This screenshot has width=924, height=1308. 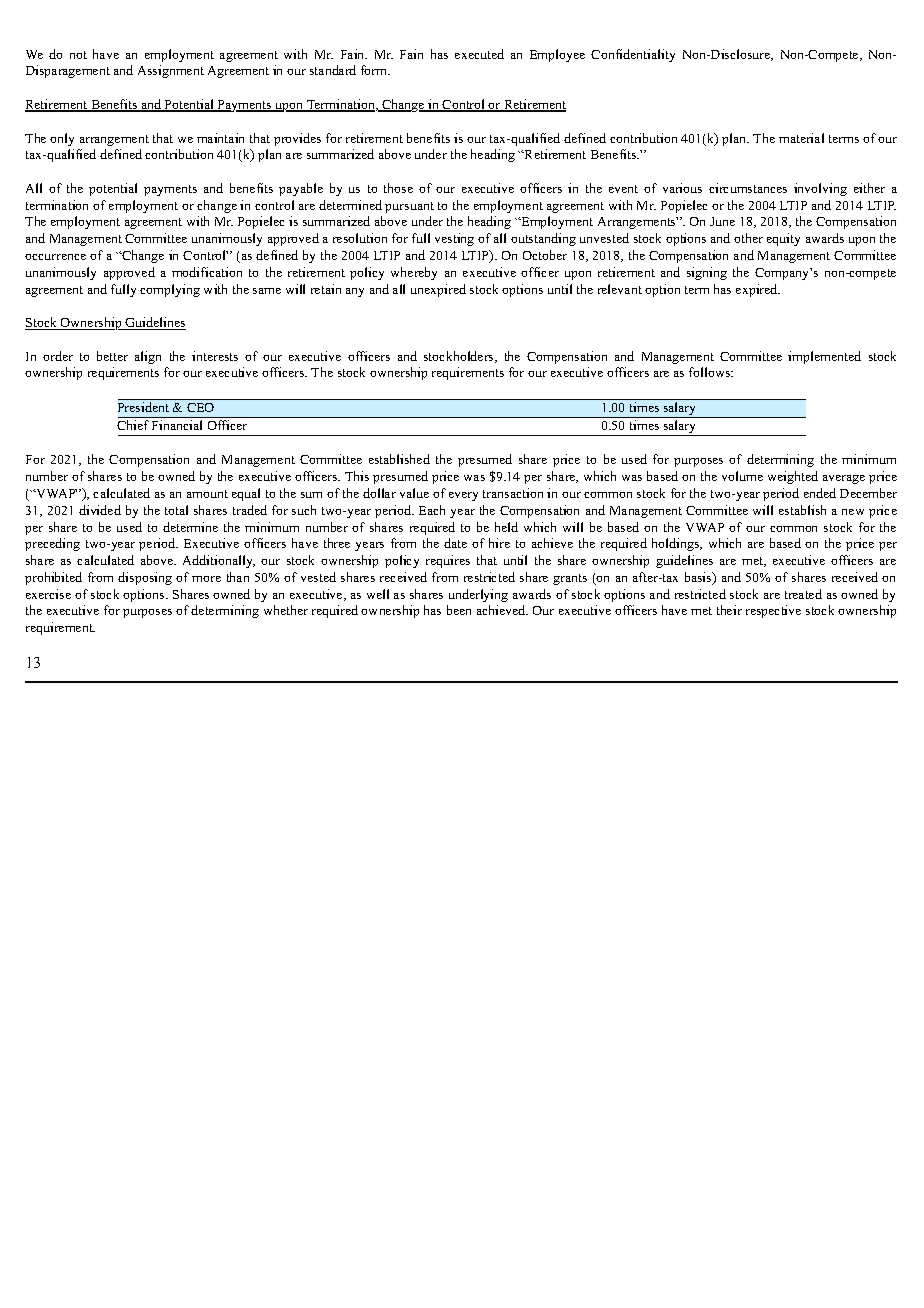 I want to click on been, so click(x=459, y=610).
